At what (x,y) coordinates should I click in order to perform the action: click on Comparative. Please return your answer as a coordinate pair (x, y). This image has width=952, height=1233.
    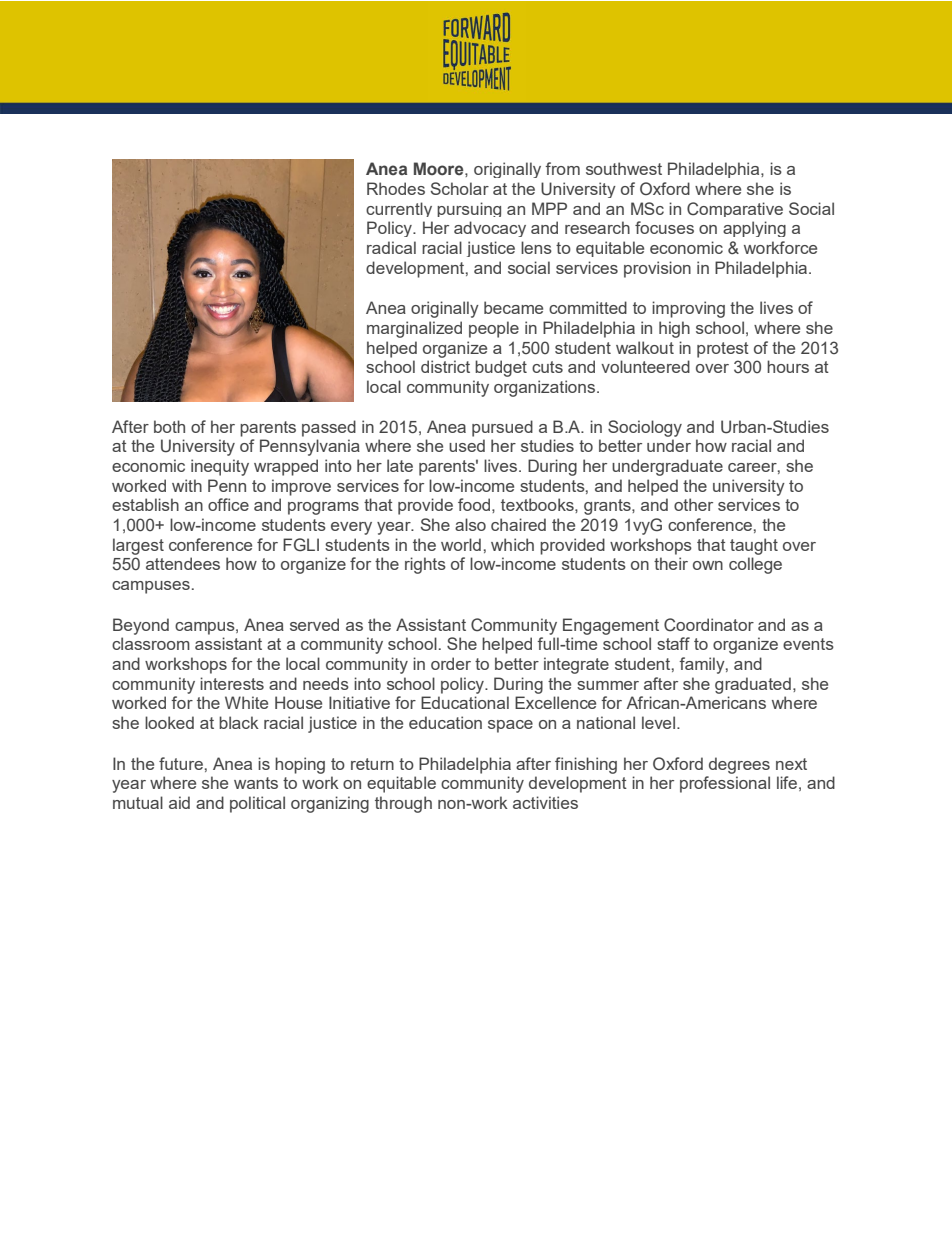
    Looking at the image, I should click on (735, 209).
